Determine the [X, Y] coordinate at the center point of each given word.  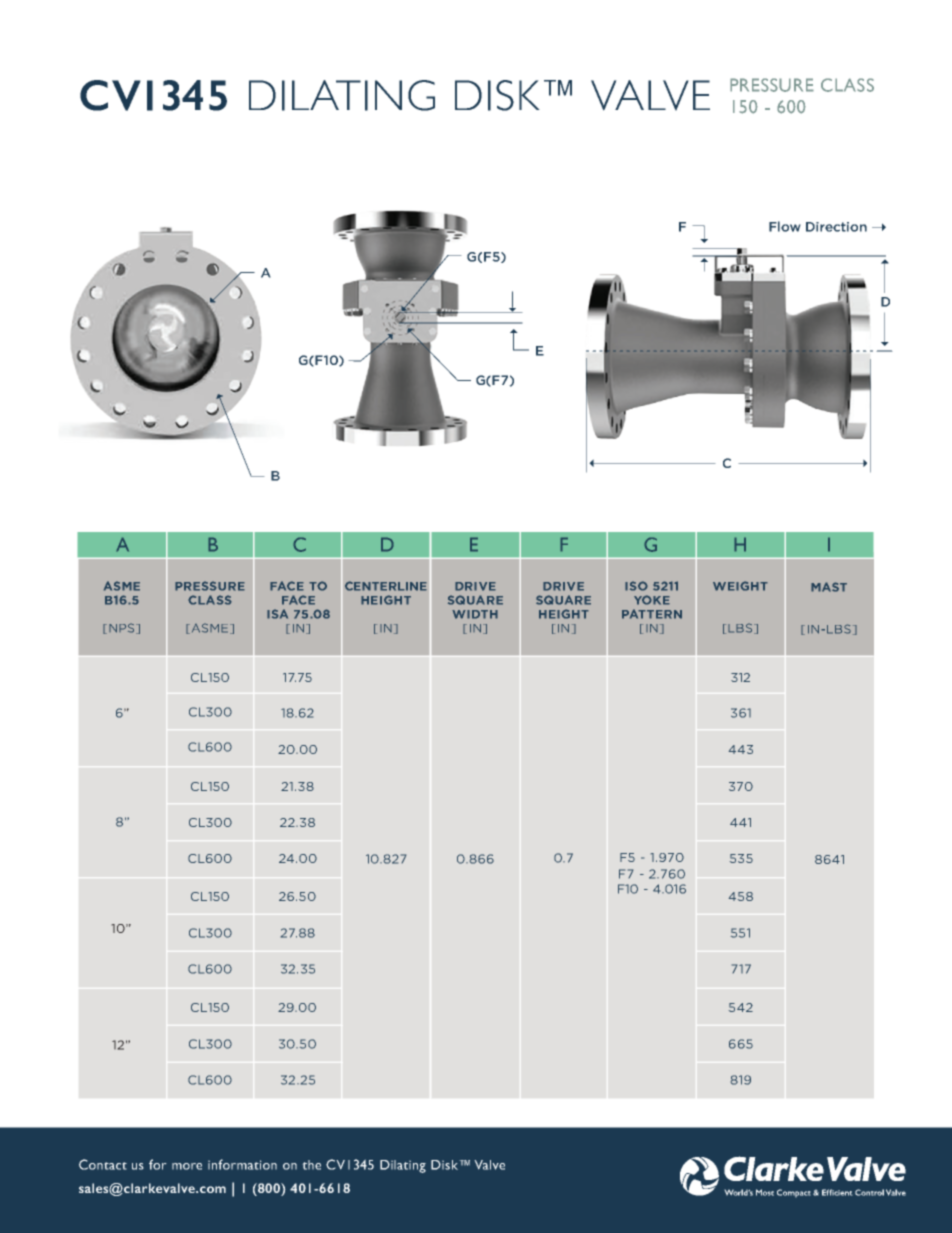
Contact [103, 1164]
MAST [829, 587]
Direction [836, 227]
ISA [277, 614]
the [311, 1165]
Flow [785, 226]
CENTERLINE [386, 586]
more [187, 1166]
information [242, 1164]
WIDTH [475, 614]
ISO [636, 586]
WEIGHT [740, 586]
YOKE [652, 600]
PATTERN [652, 614]
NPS [123, 628]
